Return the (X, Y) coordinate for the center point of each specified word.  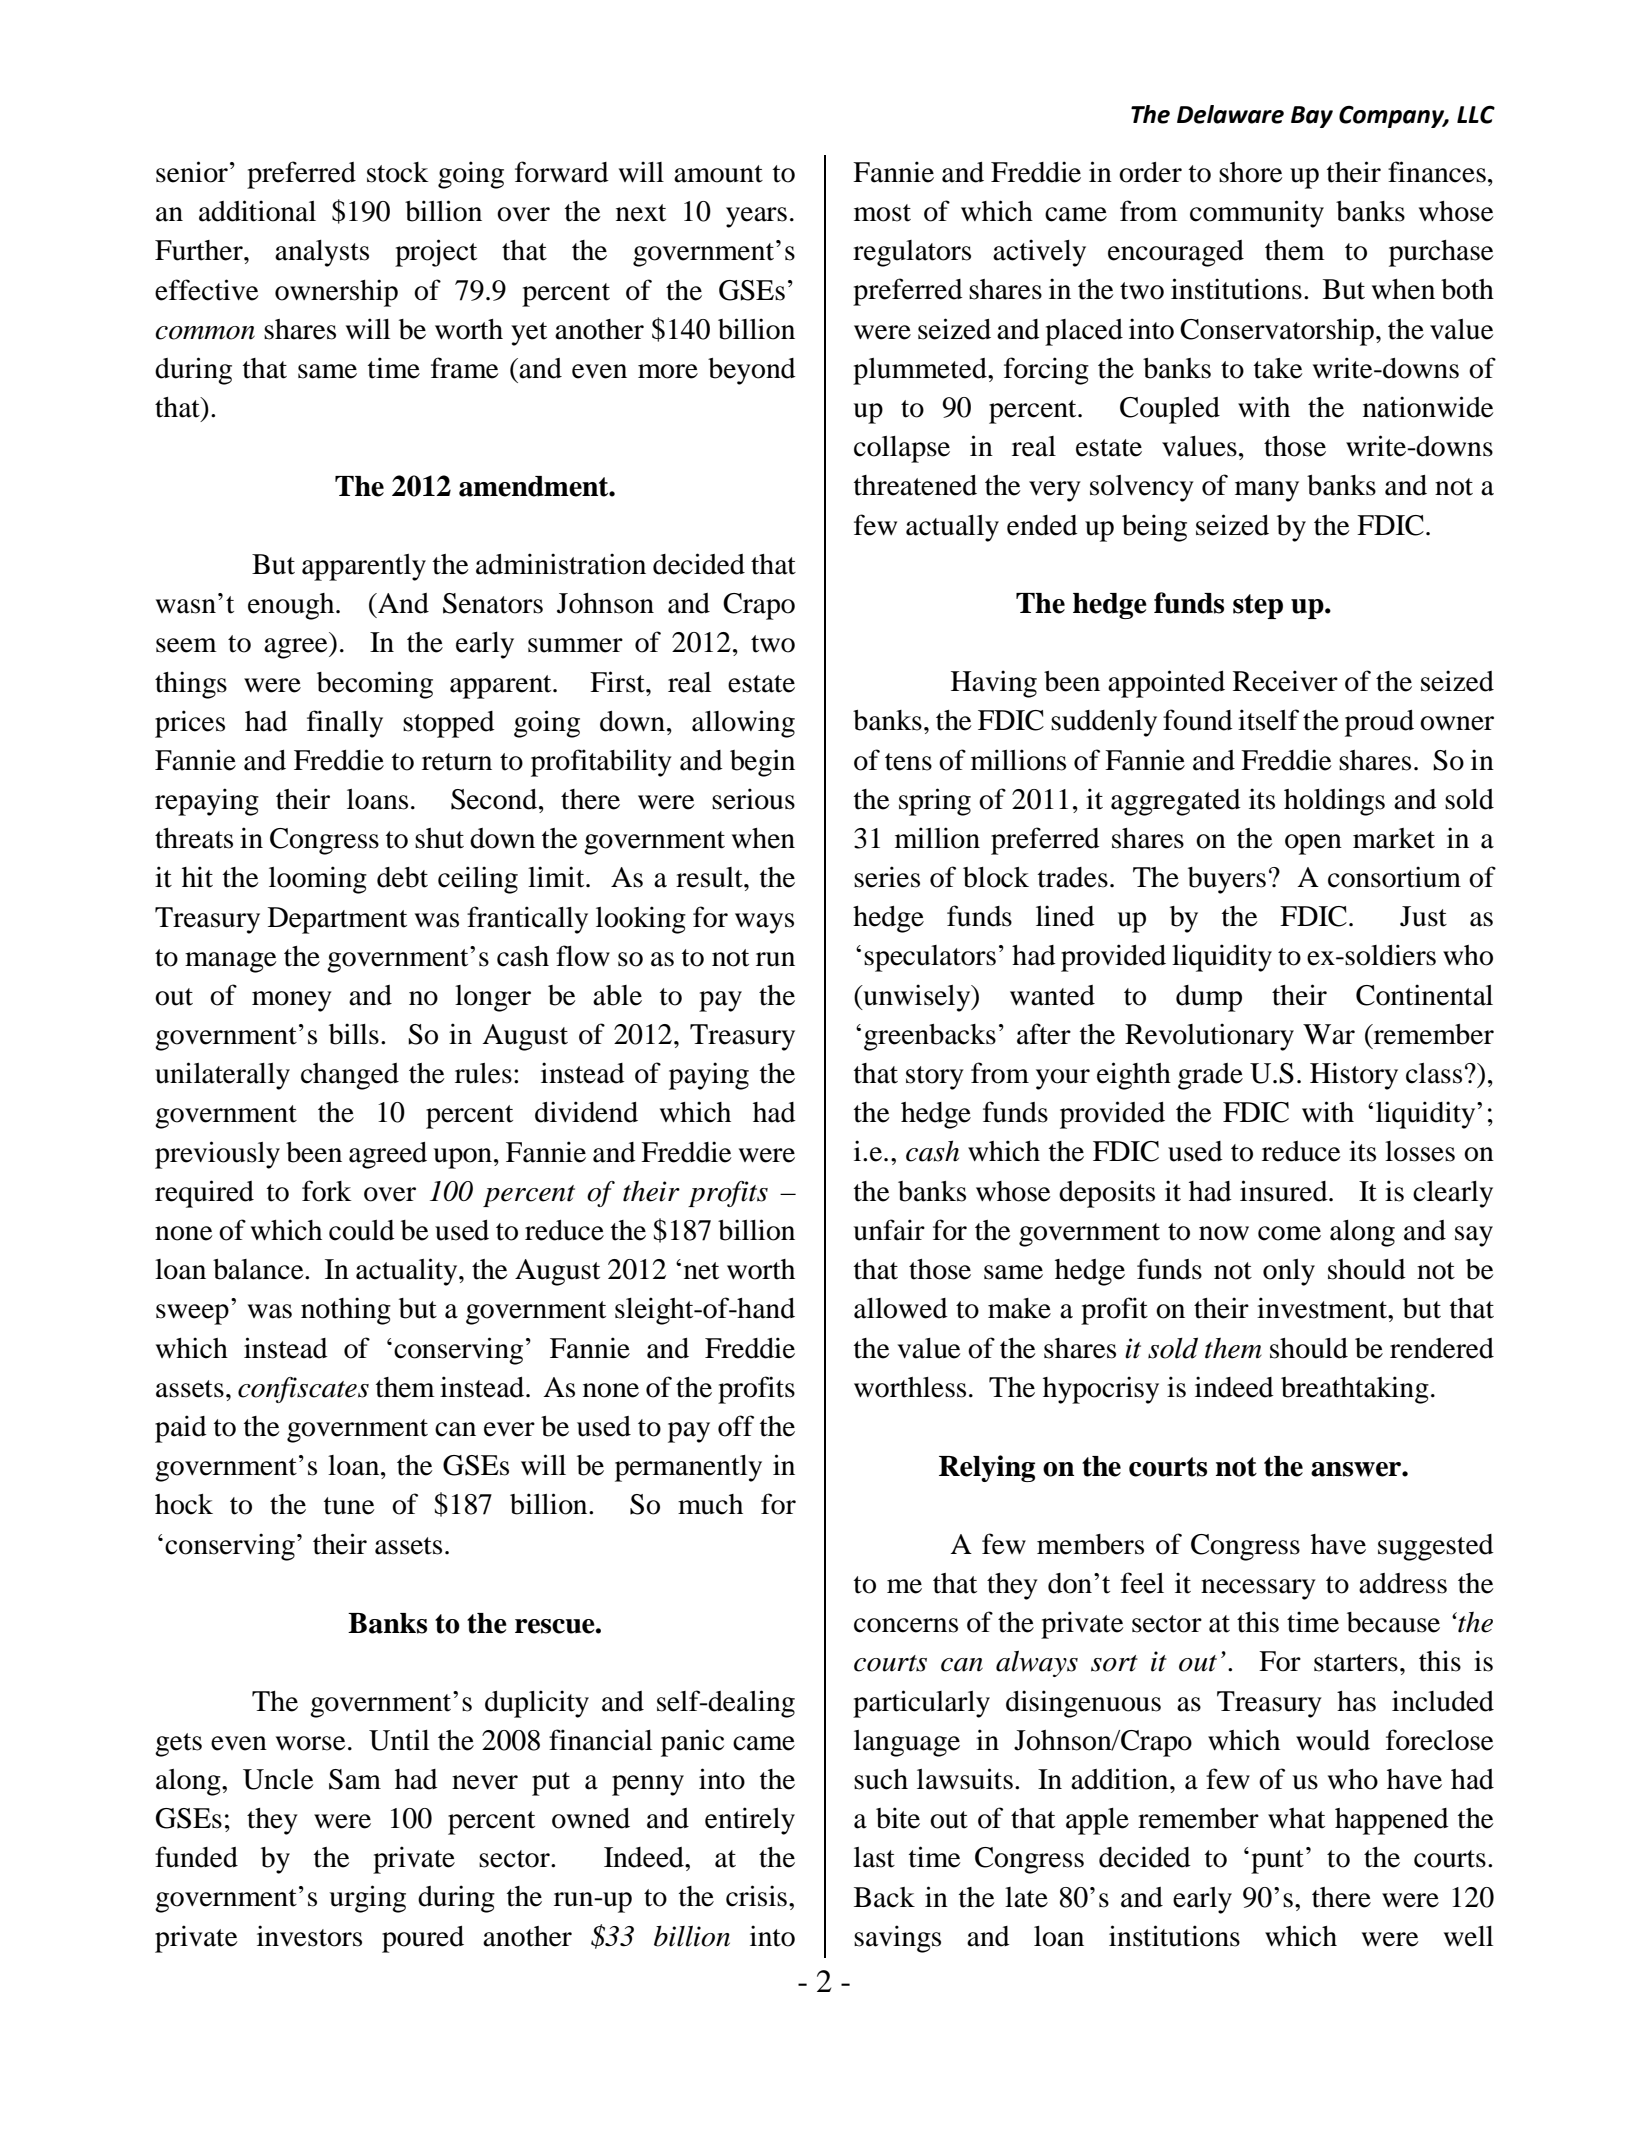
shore (1251, 172)
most (882, 213)
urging (368, 1899)
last (874, 1857)
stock (398, 172)
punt (1277, 1862)
